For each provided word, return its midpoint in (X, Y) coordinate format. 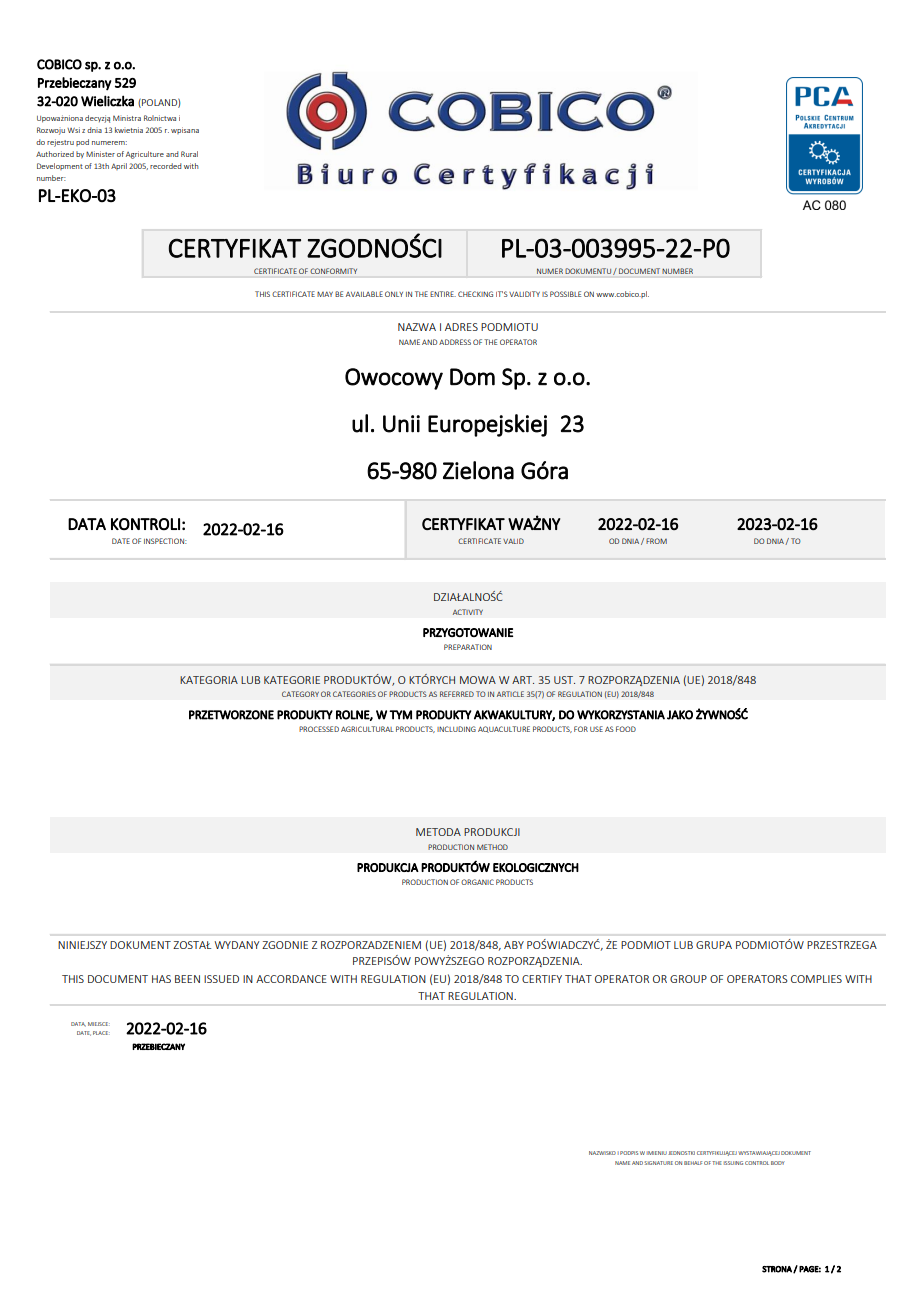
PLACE (101, 1033)
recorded (166, 166)
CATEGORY (300, 694)
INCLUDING (456, 729)
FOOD (626, 729)
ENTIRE (443, 294)
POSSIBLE (565, 294)
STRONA (778, 1269)
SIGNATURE (658, 1163)
